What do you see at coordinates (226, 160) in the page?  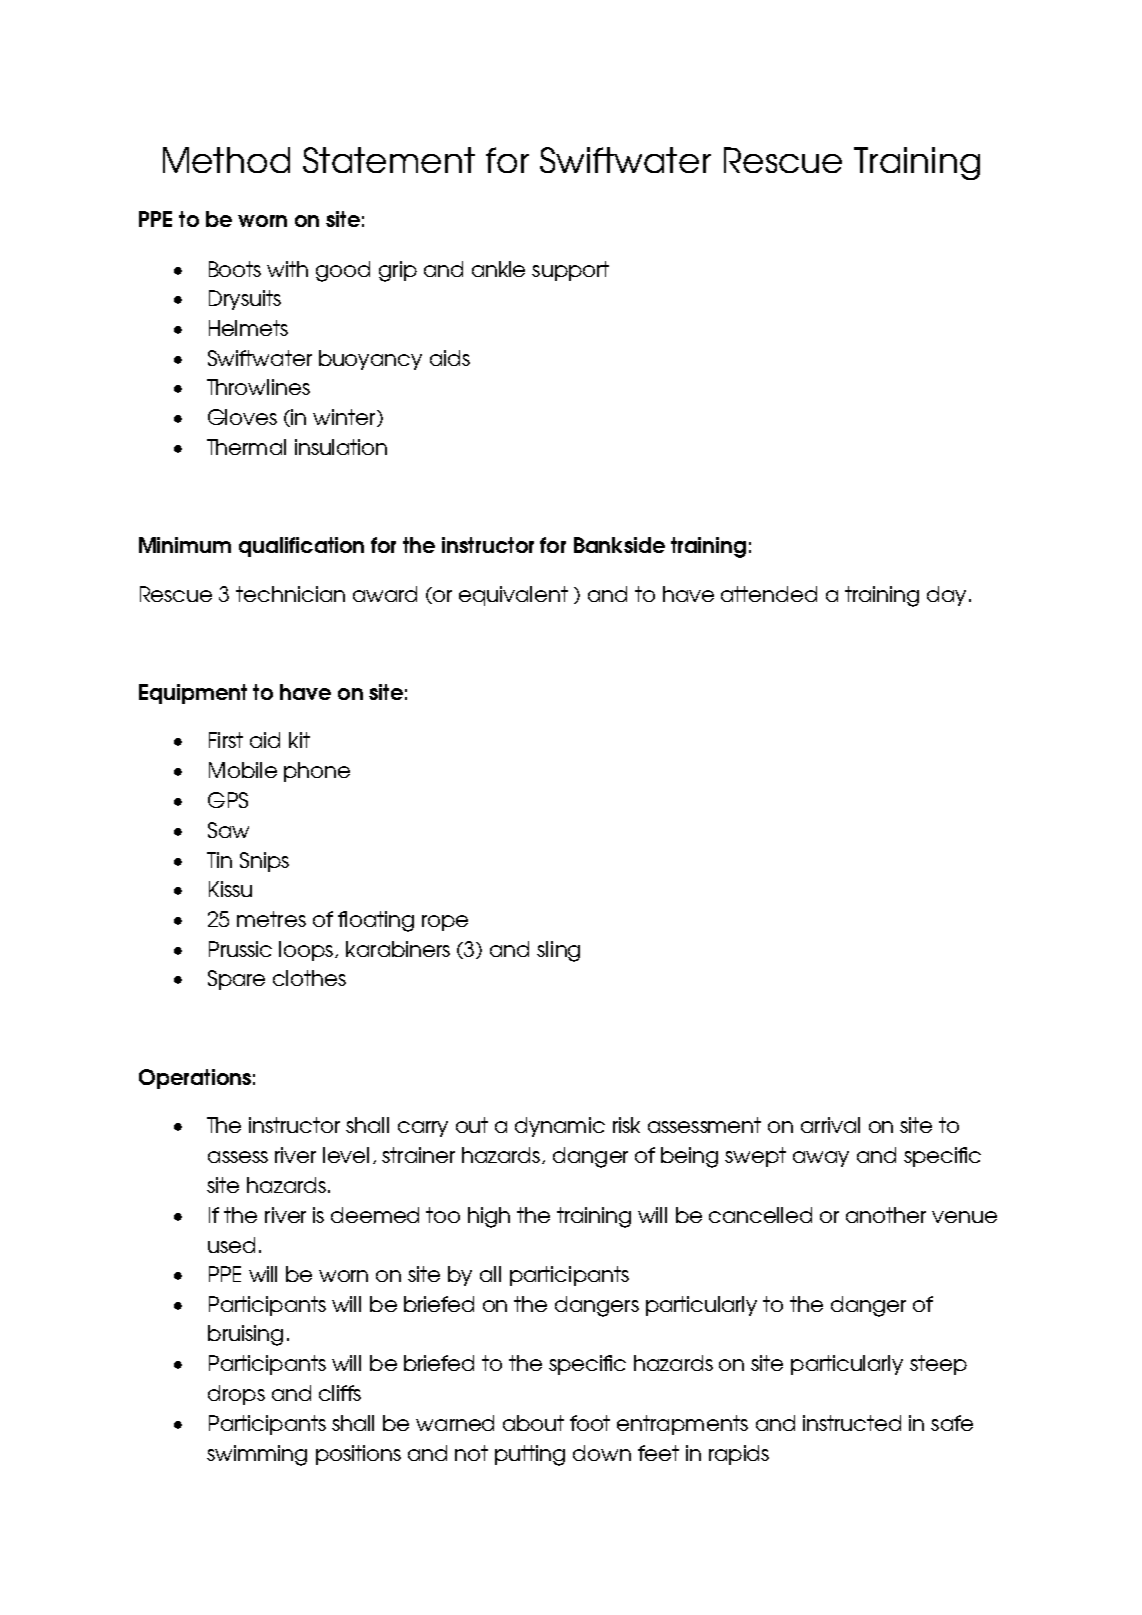 I see `Method` at bounding box center [226, 160].
